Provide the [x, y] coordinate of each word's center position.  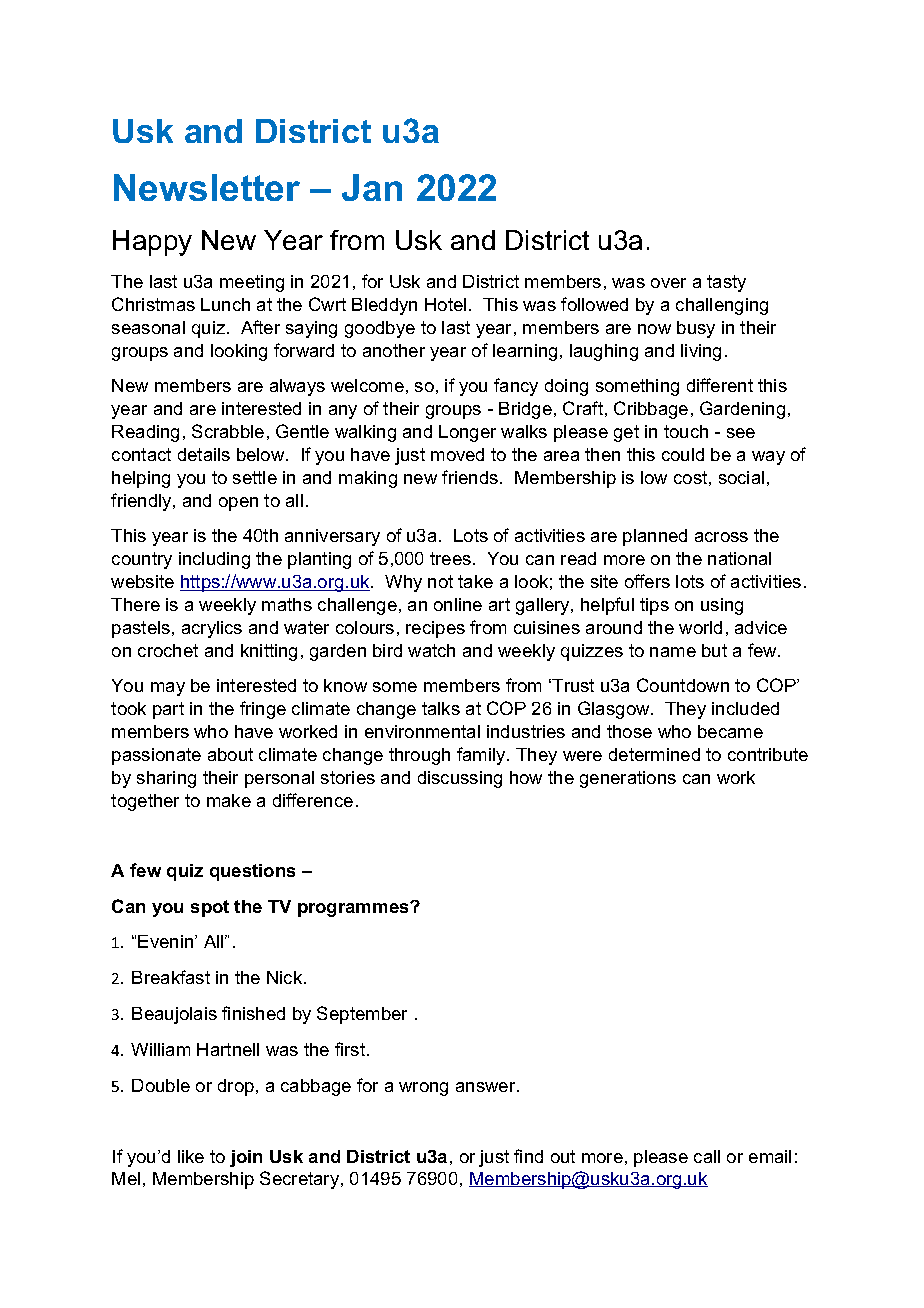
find [528, 1156]
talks [441, 708]
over [668, 283]
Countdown [683, 685]
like [191, 1156]
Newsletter [207, 187]
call [707, 1156]
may [168, 689]
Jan [372, 187]
